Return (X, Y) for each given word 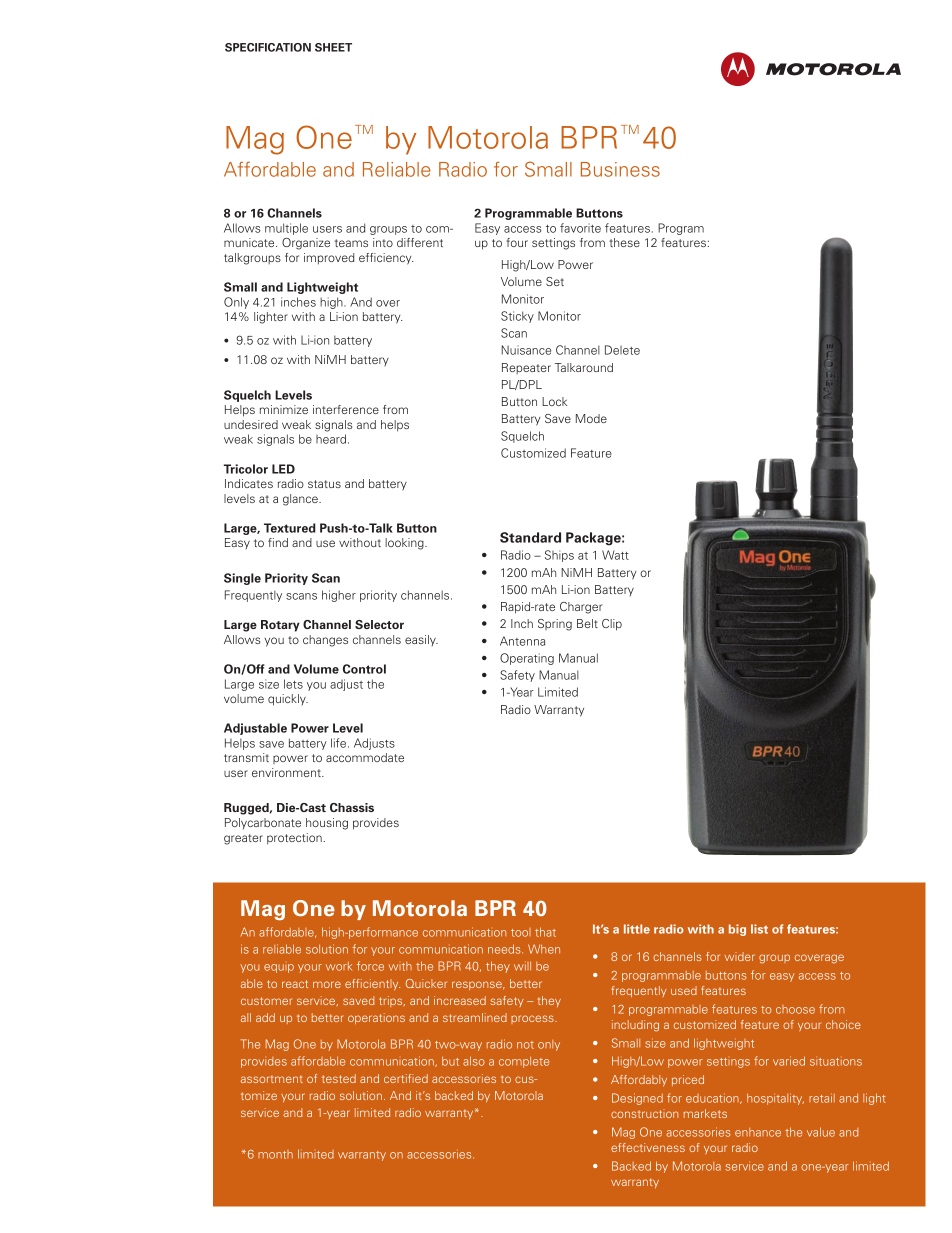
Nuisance (526, 350)
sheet (333, 47)
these (624, 242)
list (759, 929)
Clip (612, 625)
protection (295, 839)
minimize (284, 409)
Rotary (280, 626)
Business (620, 169)
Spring (555, 625)
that (545, 932)
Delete (622, 350)
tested (339, 1078)
